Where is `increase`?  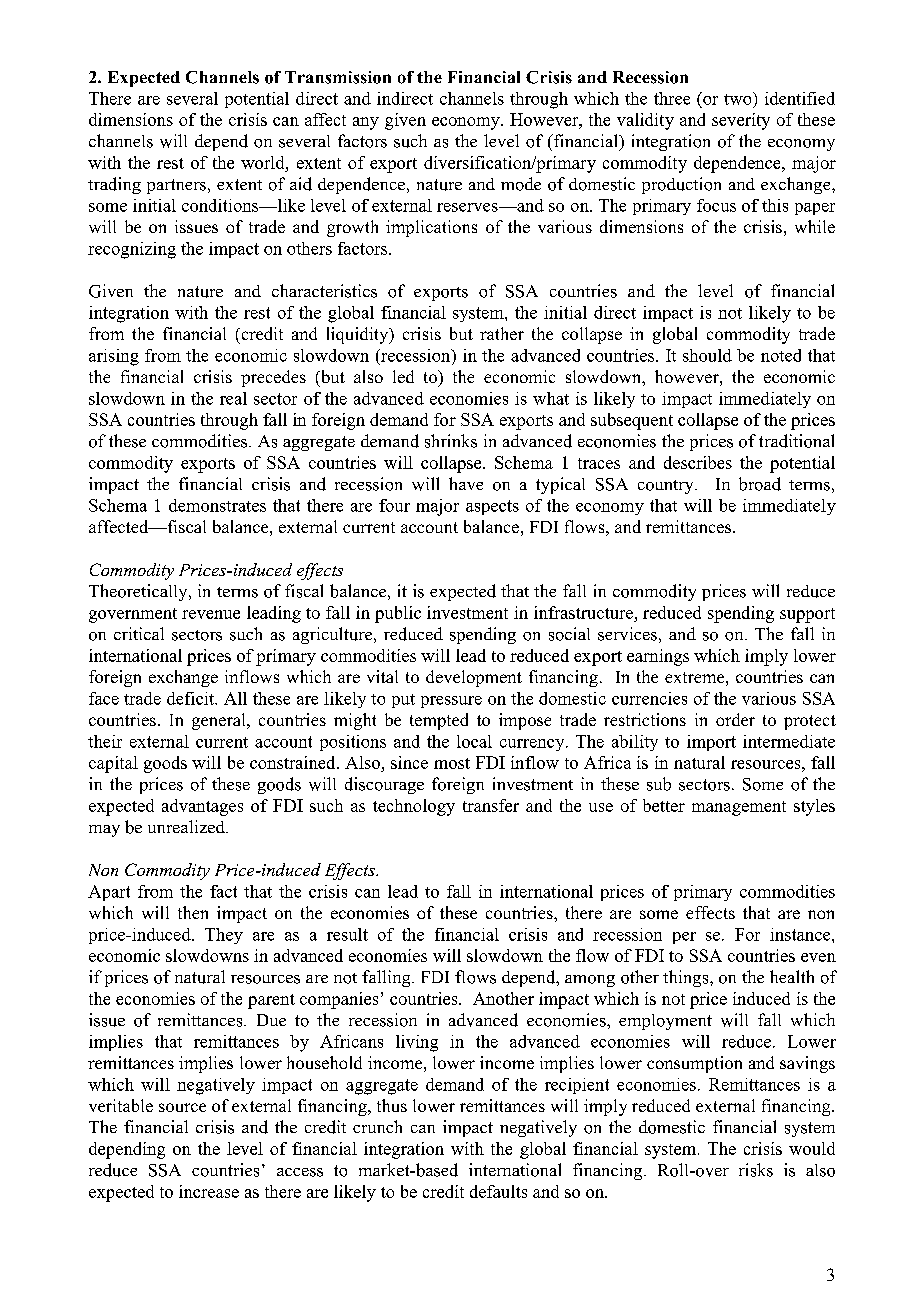
increase is located at coordinates (209, 1191).
